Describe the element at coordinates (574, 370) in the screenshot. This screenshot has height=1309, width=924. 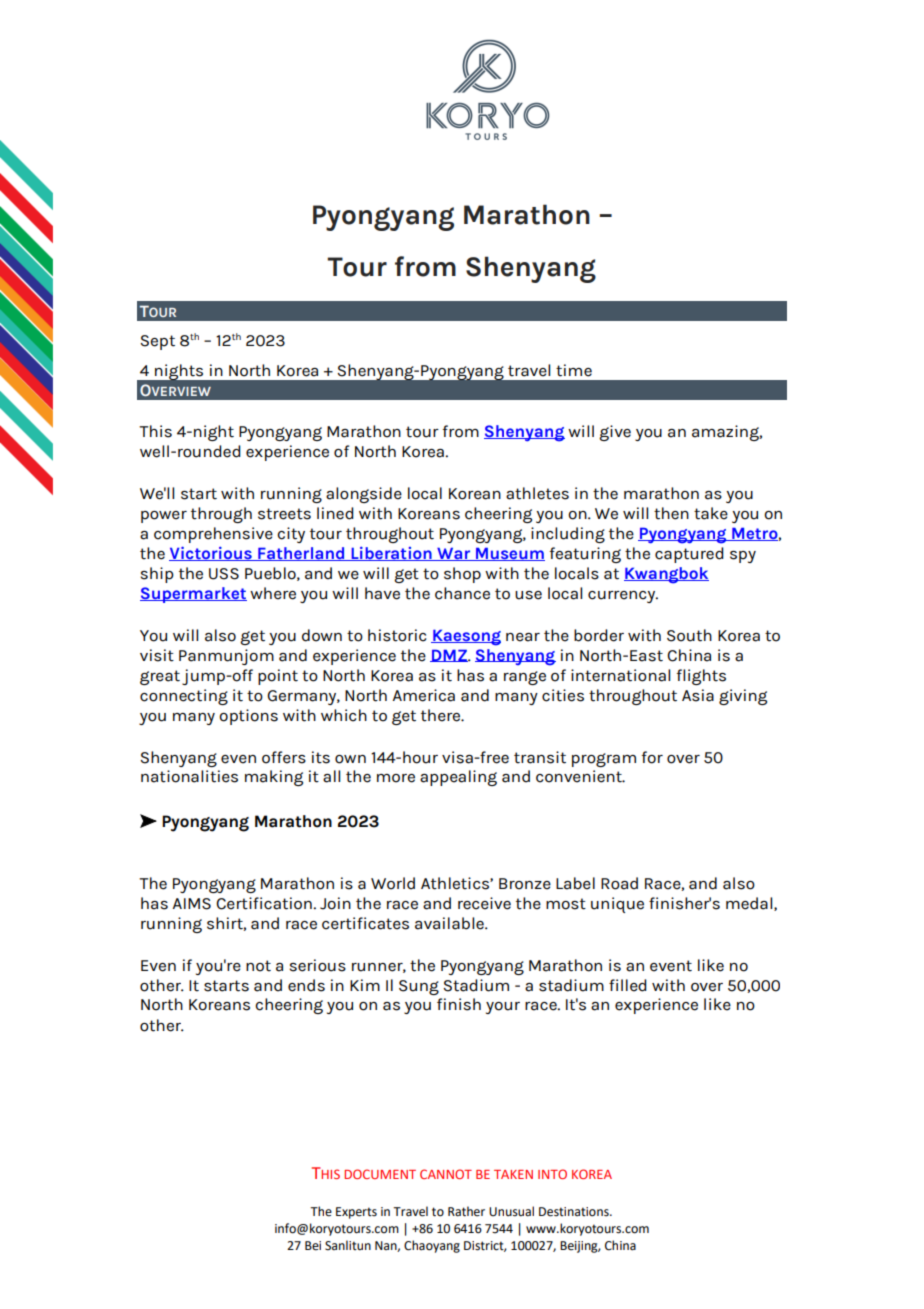
I see `time` at that location.
